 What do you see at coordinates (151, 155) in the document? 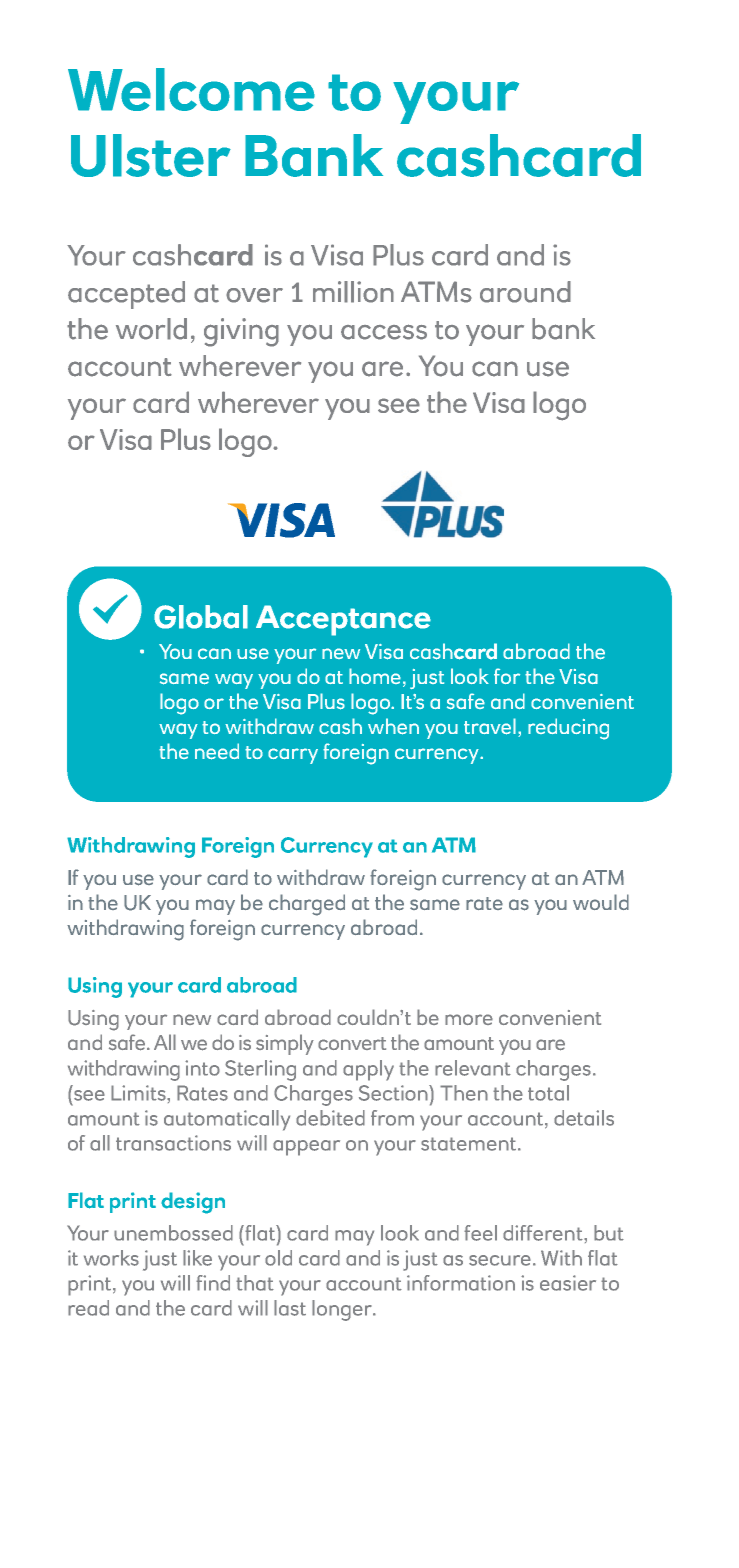
I see `Ulster` at bounding box center [151, 155].
